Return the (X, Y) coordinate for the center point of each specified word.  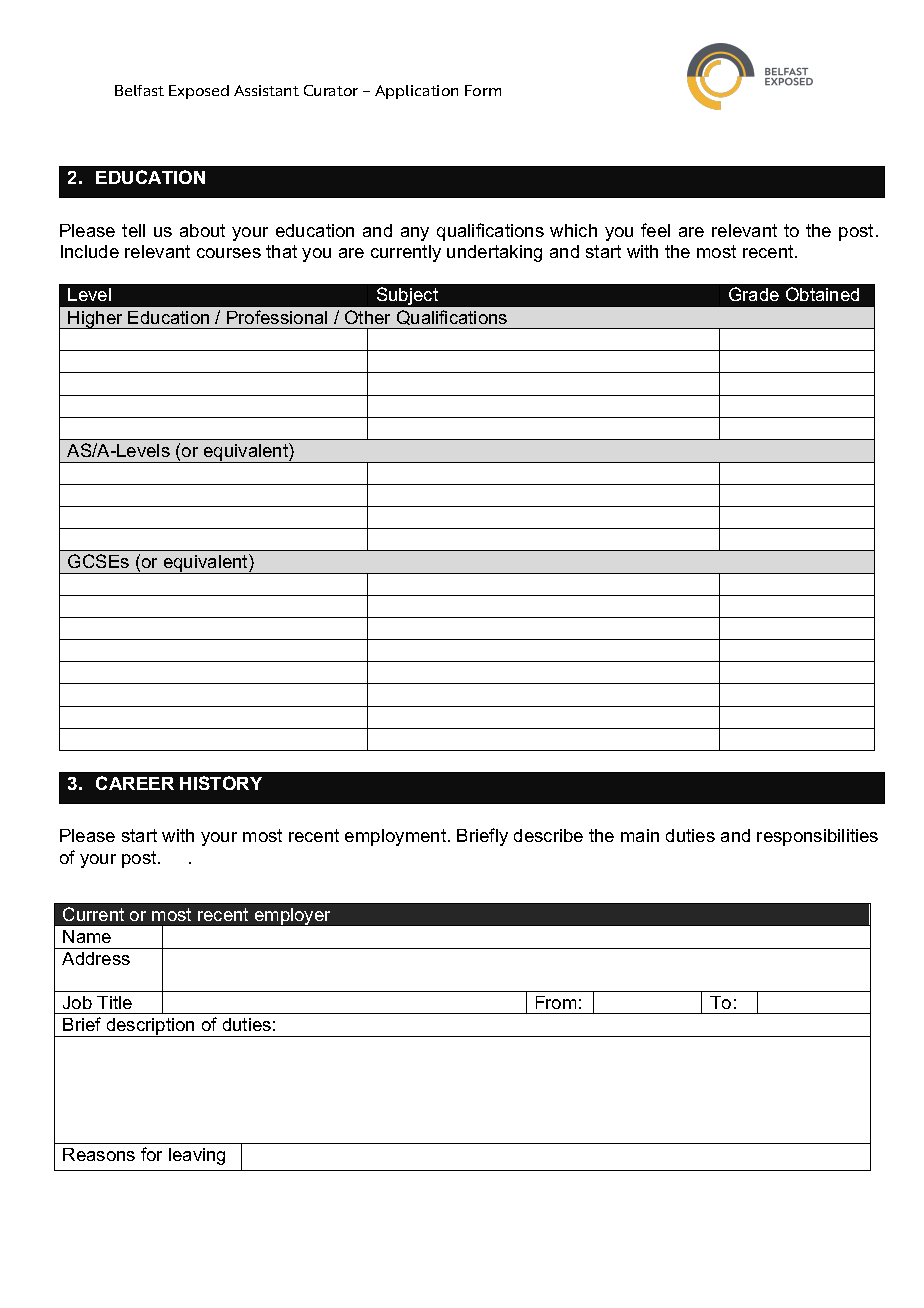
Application (416, 92)
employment (397, 837)
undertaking (494, 253)
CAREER (135, 783)
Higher (96, 320)
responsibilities (817, 837)
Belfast (139, 90)
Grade (754, 294)
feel (655, 230)
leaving (197, 1156)
